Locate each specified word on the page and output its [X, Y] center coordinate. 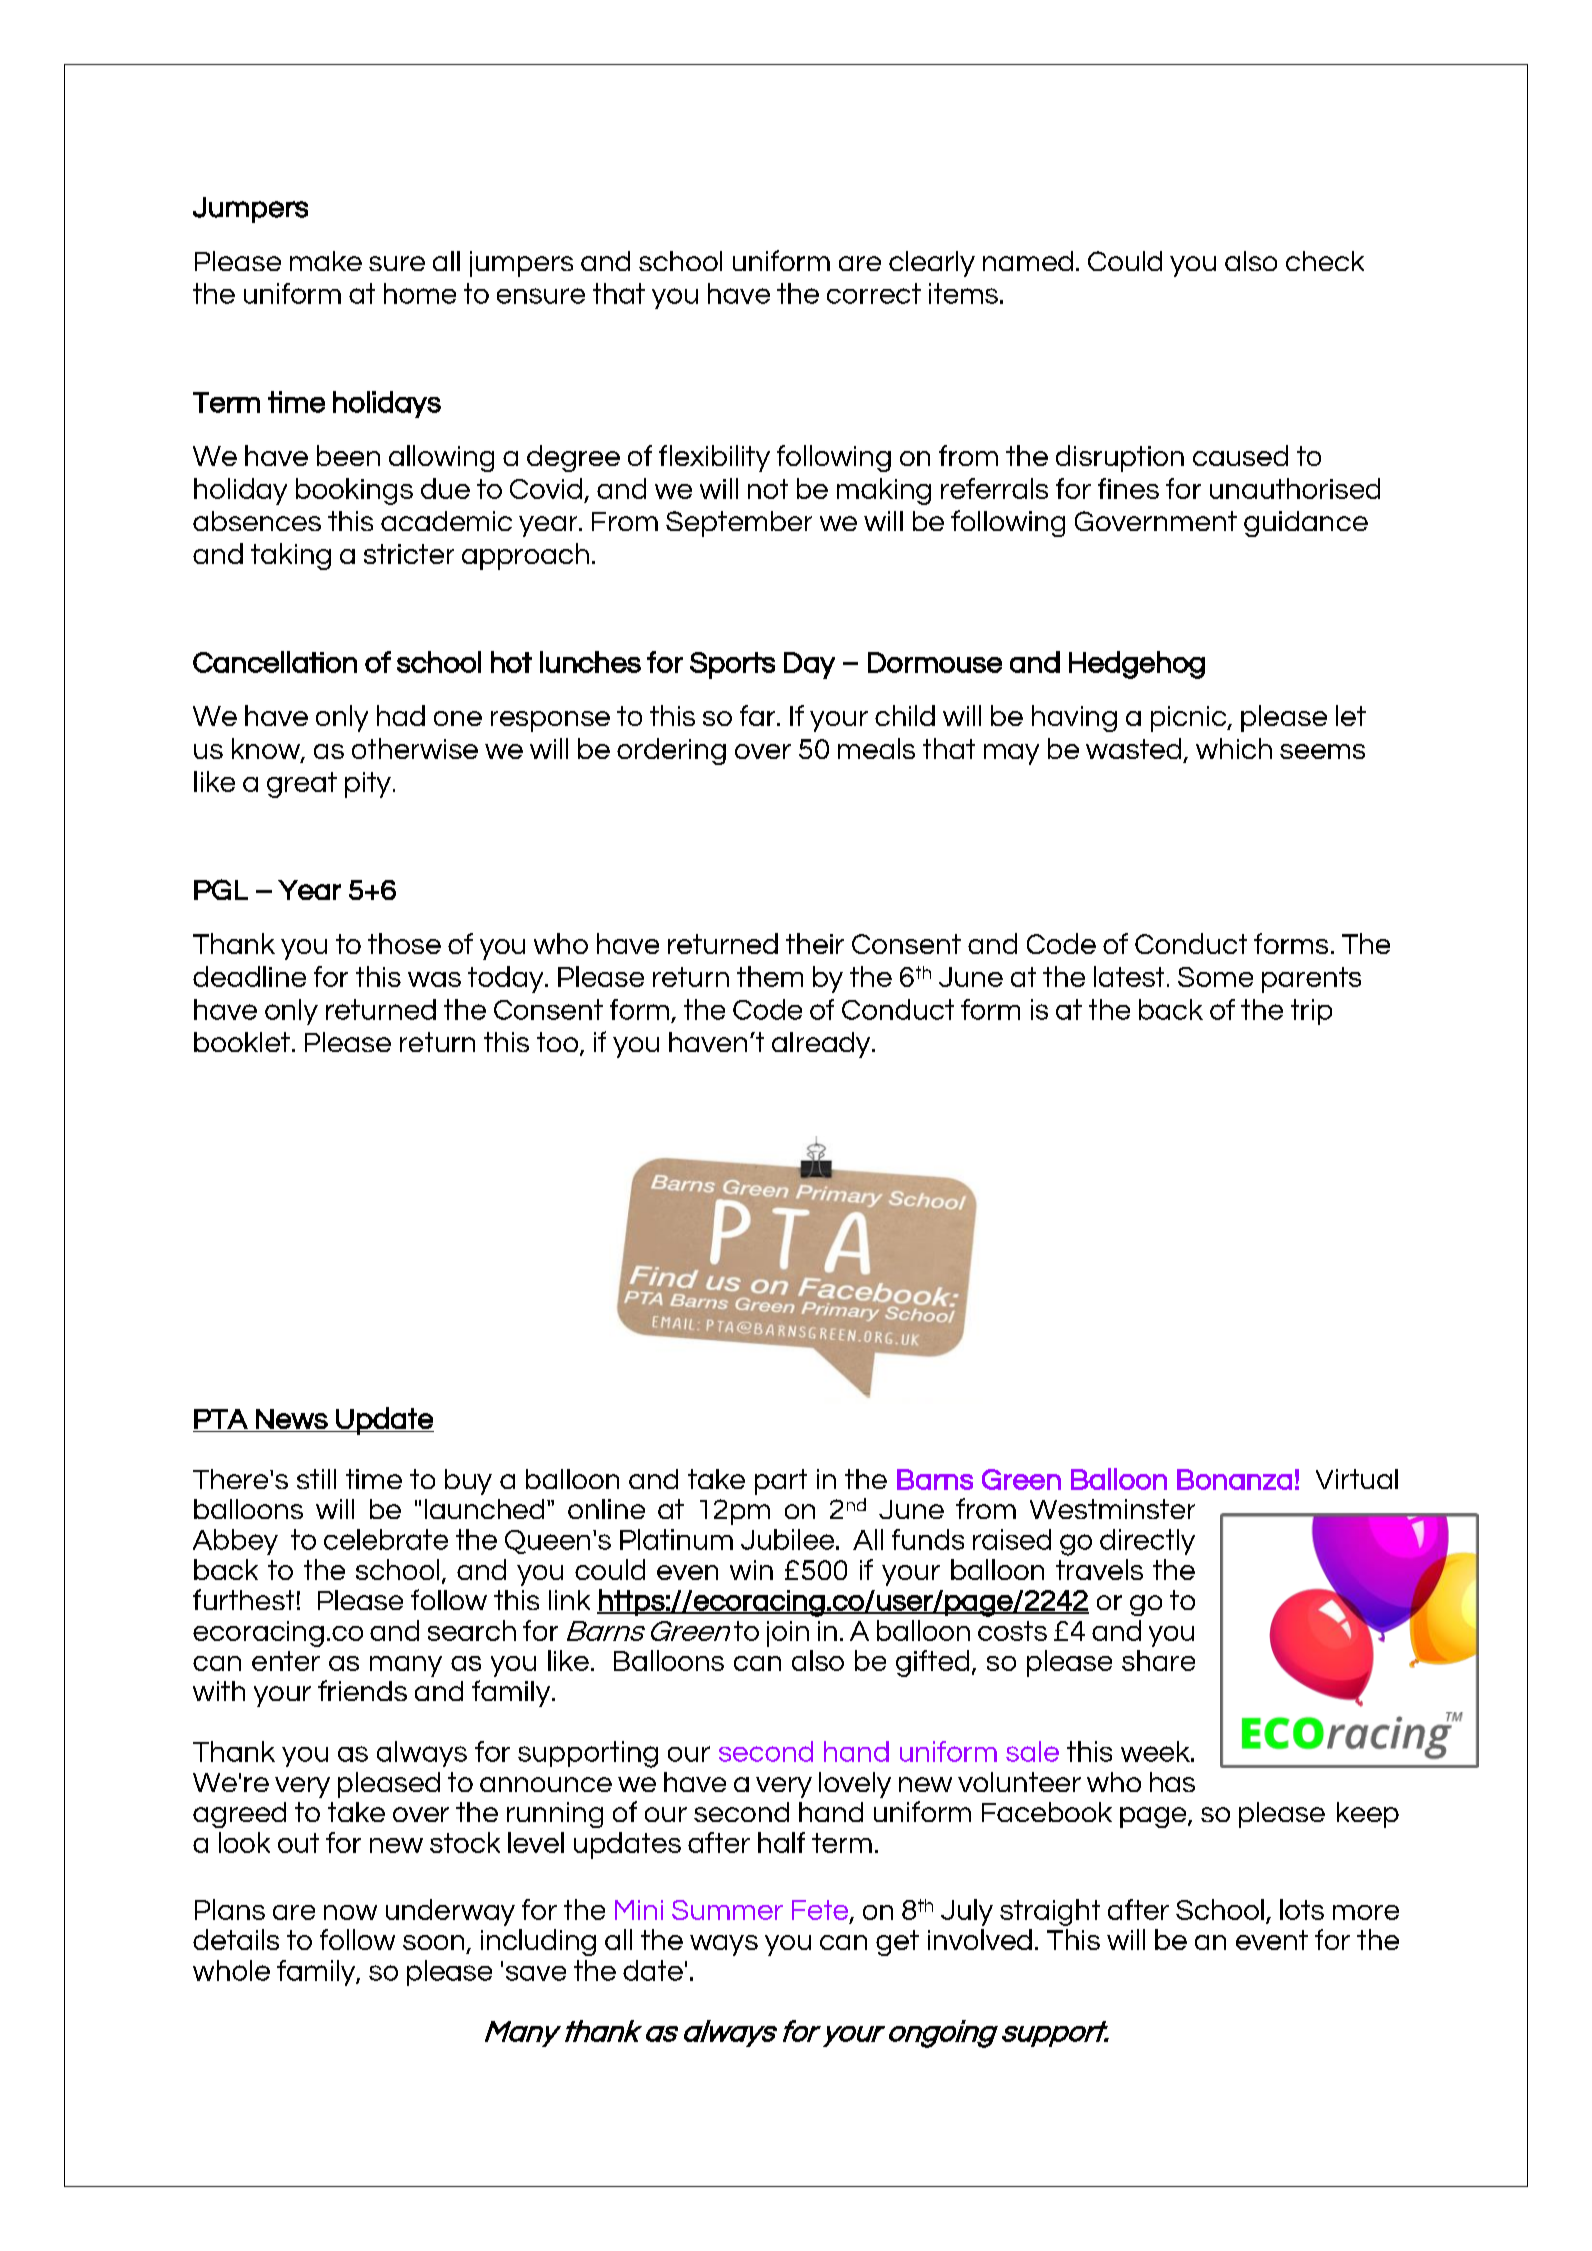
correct [874, 293]
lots [1302, 1909]
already [822, 1045]
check [1325, 261]
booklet [242, 1042]
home [420, 293]
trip [1311, 1012]
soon [433, 1942]
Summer [727, 1910]
